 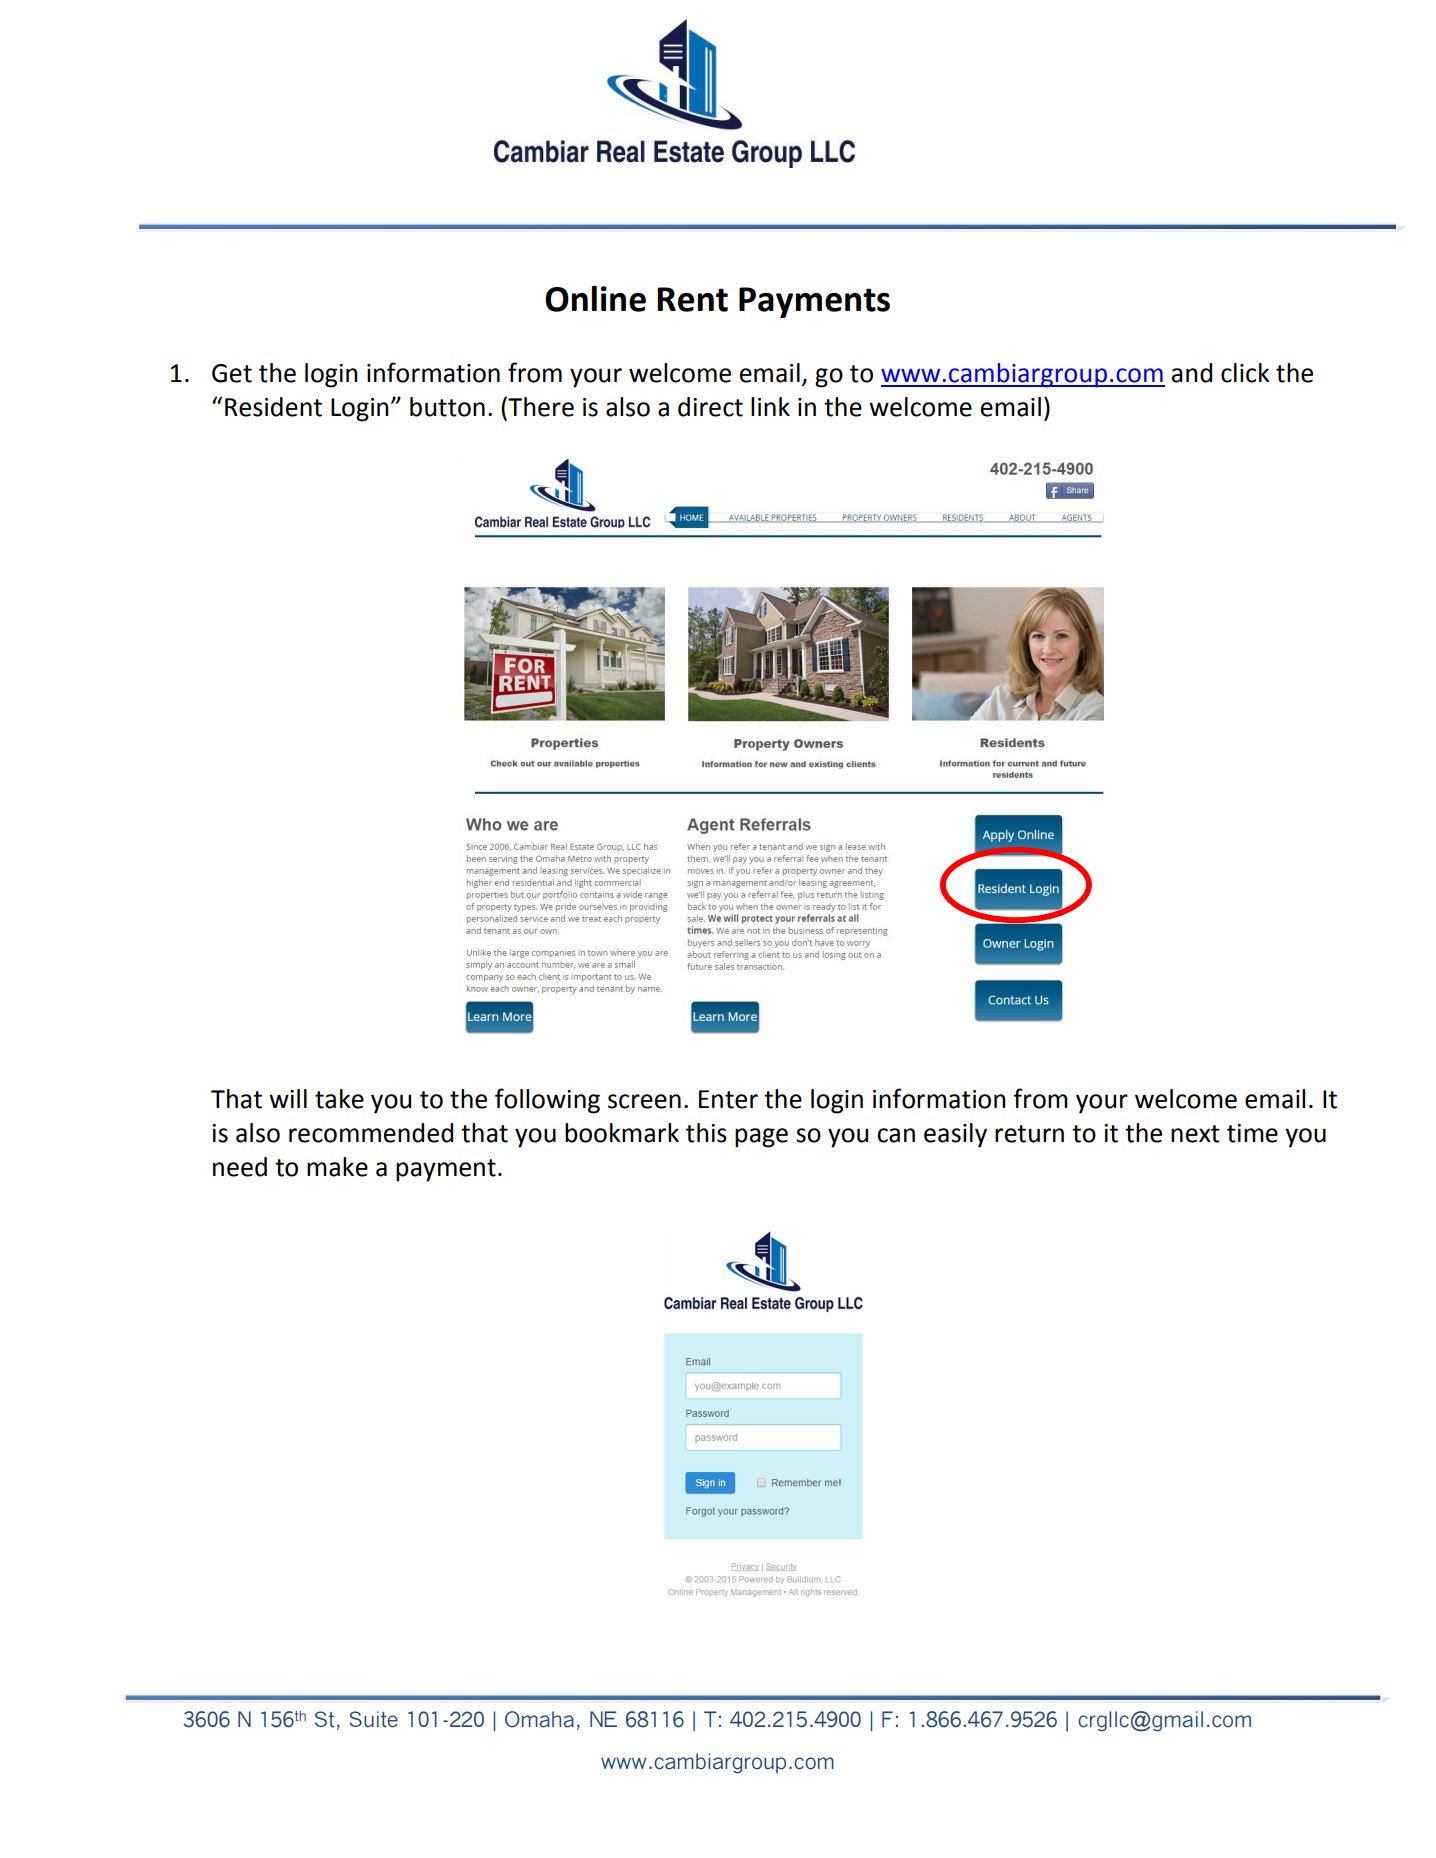 I want to click on Enter, so click(x=728, y=1099).
